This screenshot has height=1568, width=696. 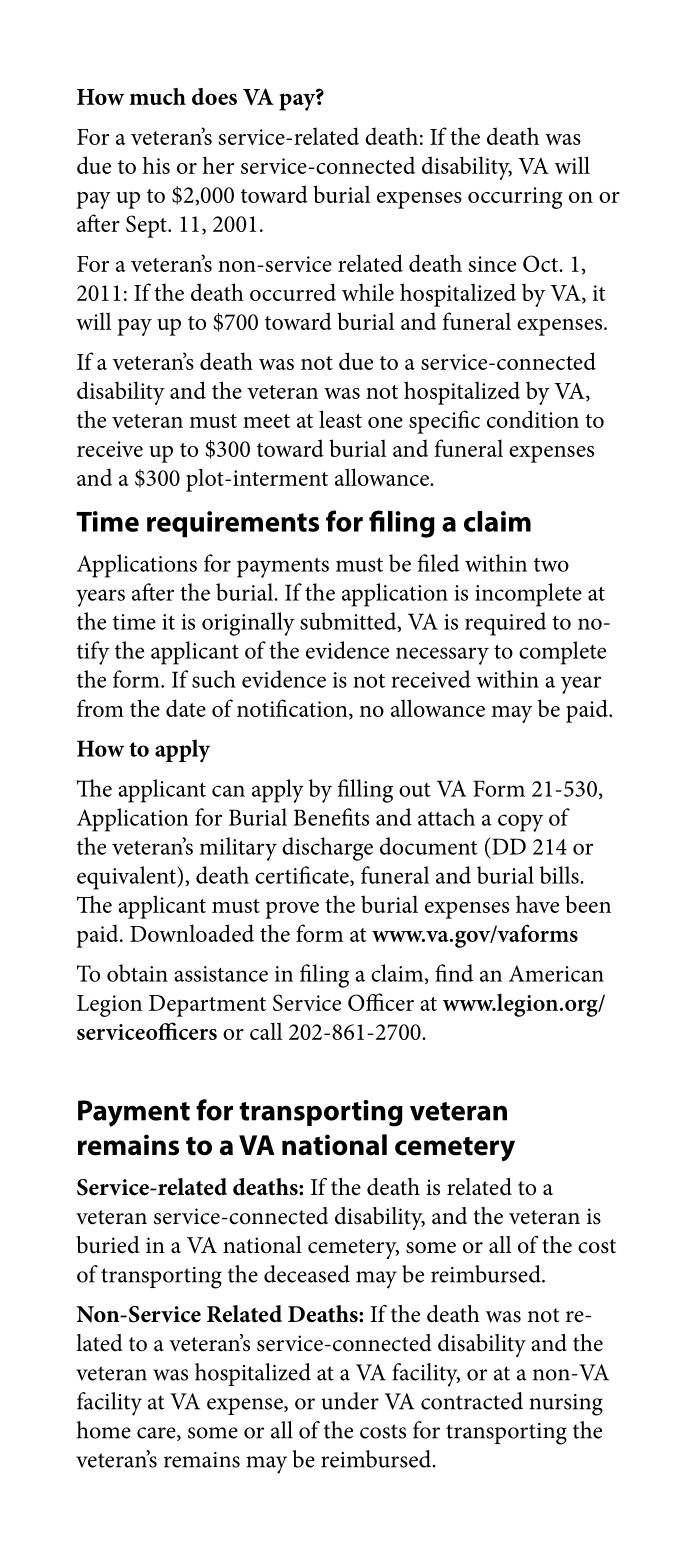 I want to click on filling, so click(x=365, y=791).
